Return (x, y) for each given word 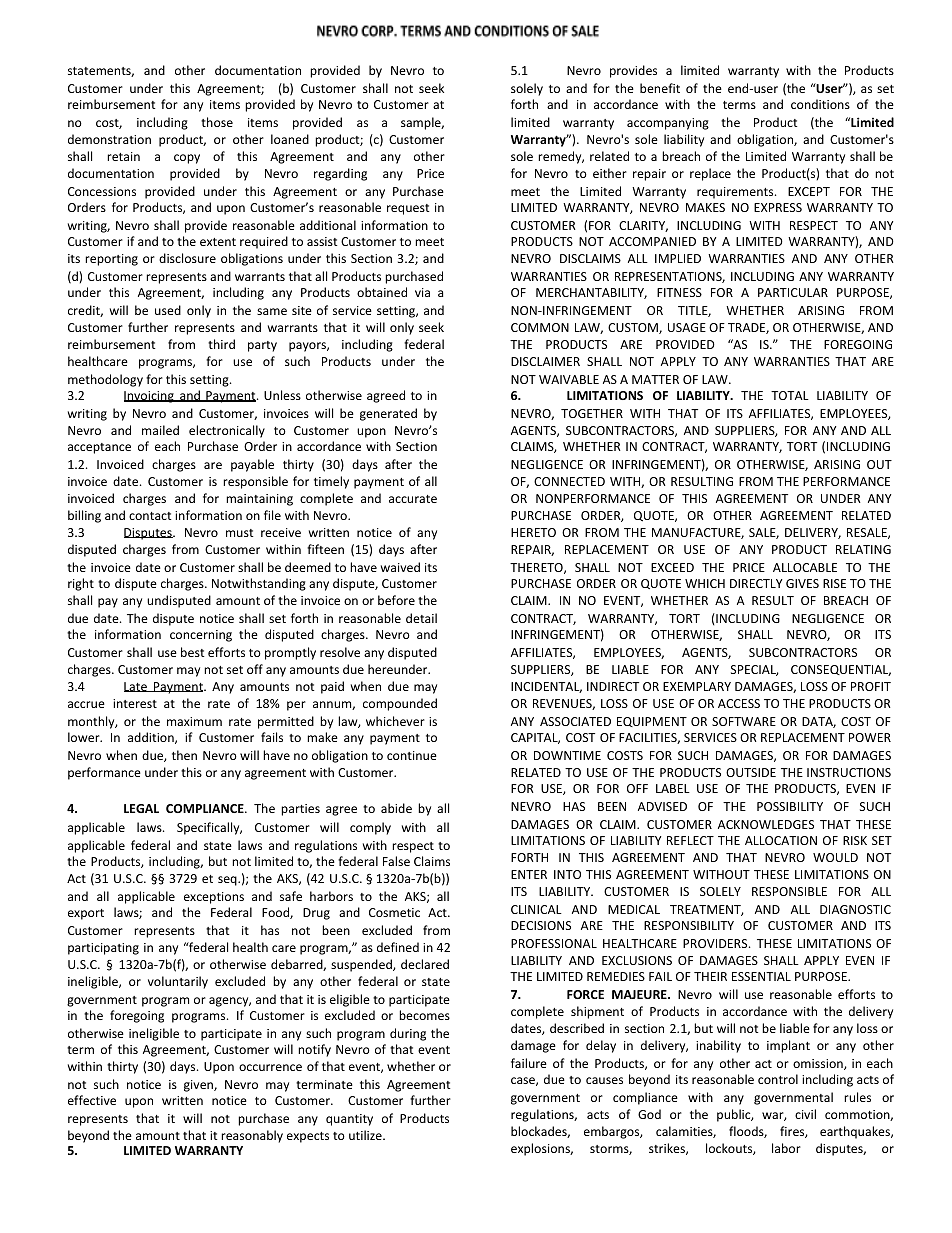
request (408, 209)
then (184, 755)
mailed (160, 430)
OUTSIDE (751, 772)
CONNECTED (569, 481)
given (199, 1086)
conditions (820, 104)
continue (412, 755)
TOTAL (790, 395)
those (217, 122)
